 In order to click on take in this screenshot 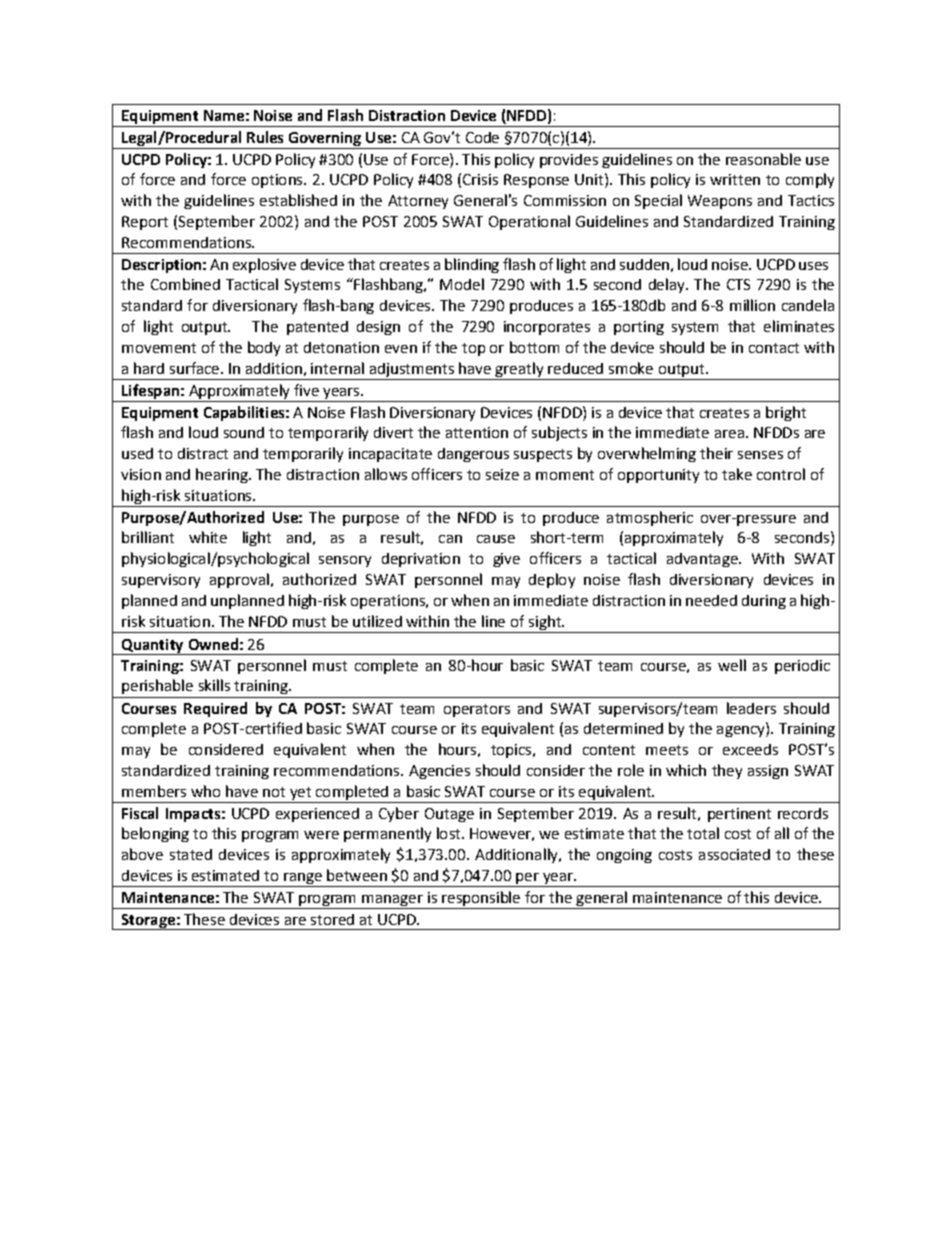, I will do `click(737, 474)`.
